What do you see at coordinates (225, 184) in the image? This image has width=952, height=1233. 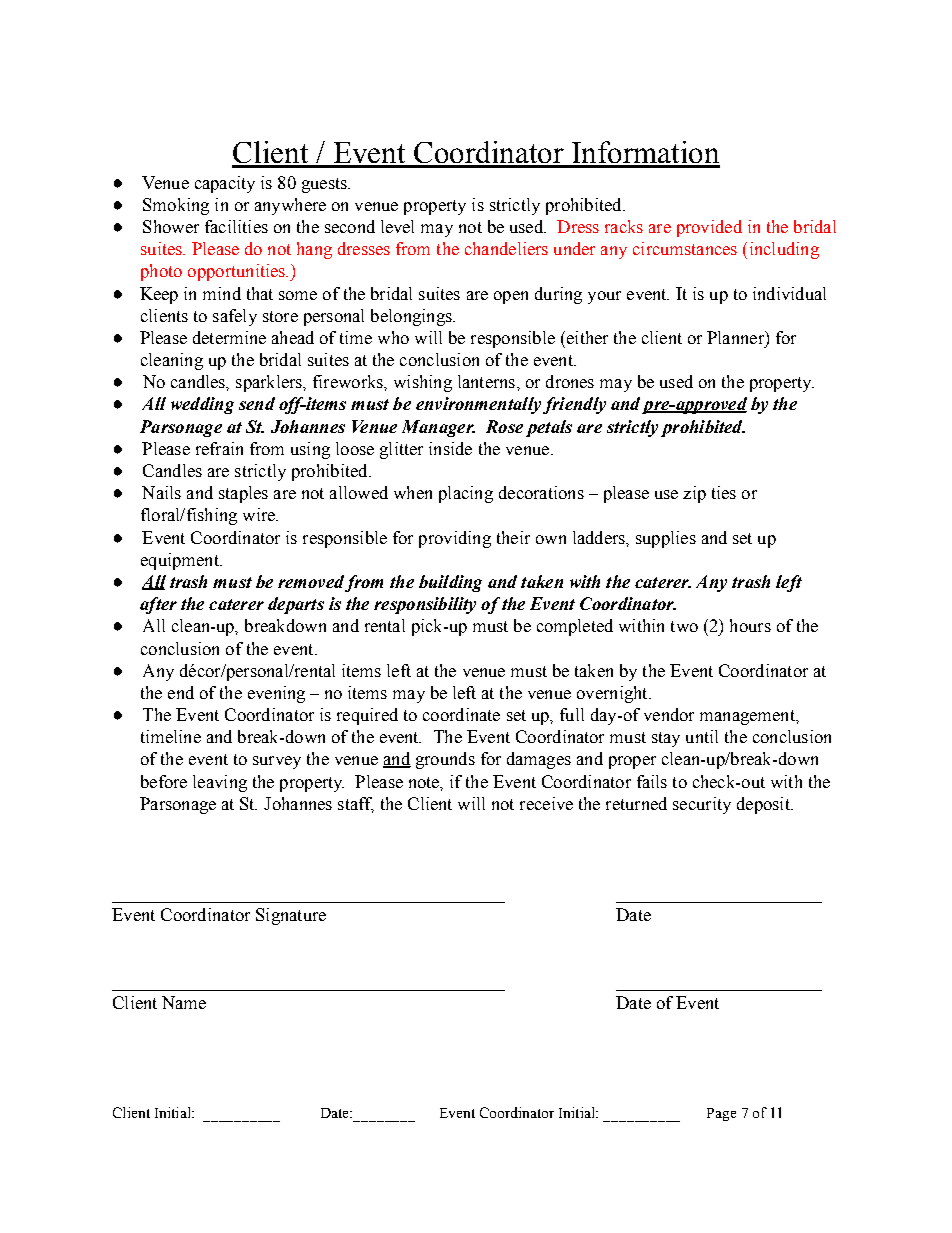 I see `capacity` at bounding box center [225, 184].
